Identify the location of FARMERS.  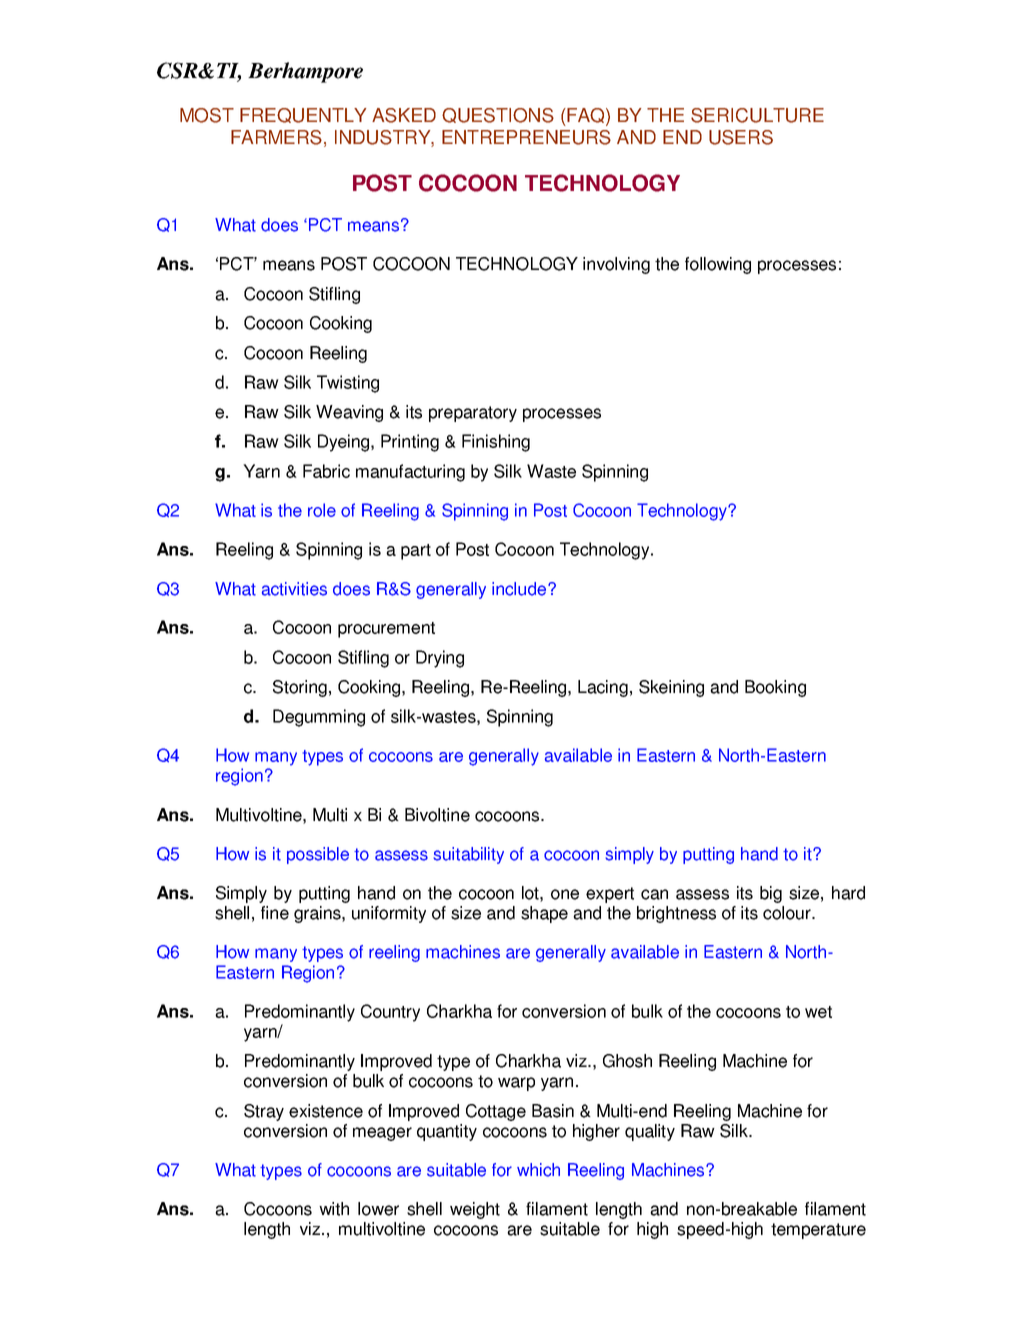
(276, 137).
